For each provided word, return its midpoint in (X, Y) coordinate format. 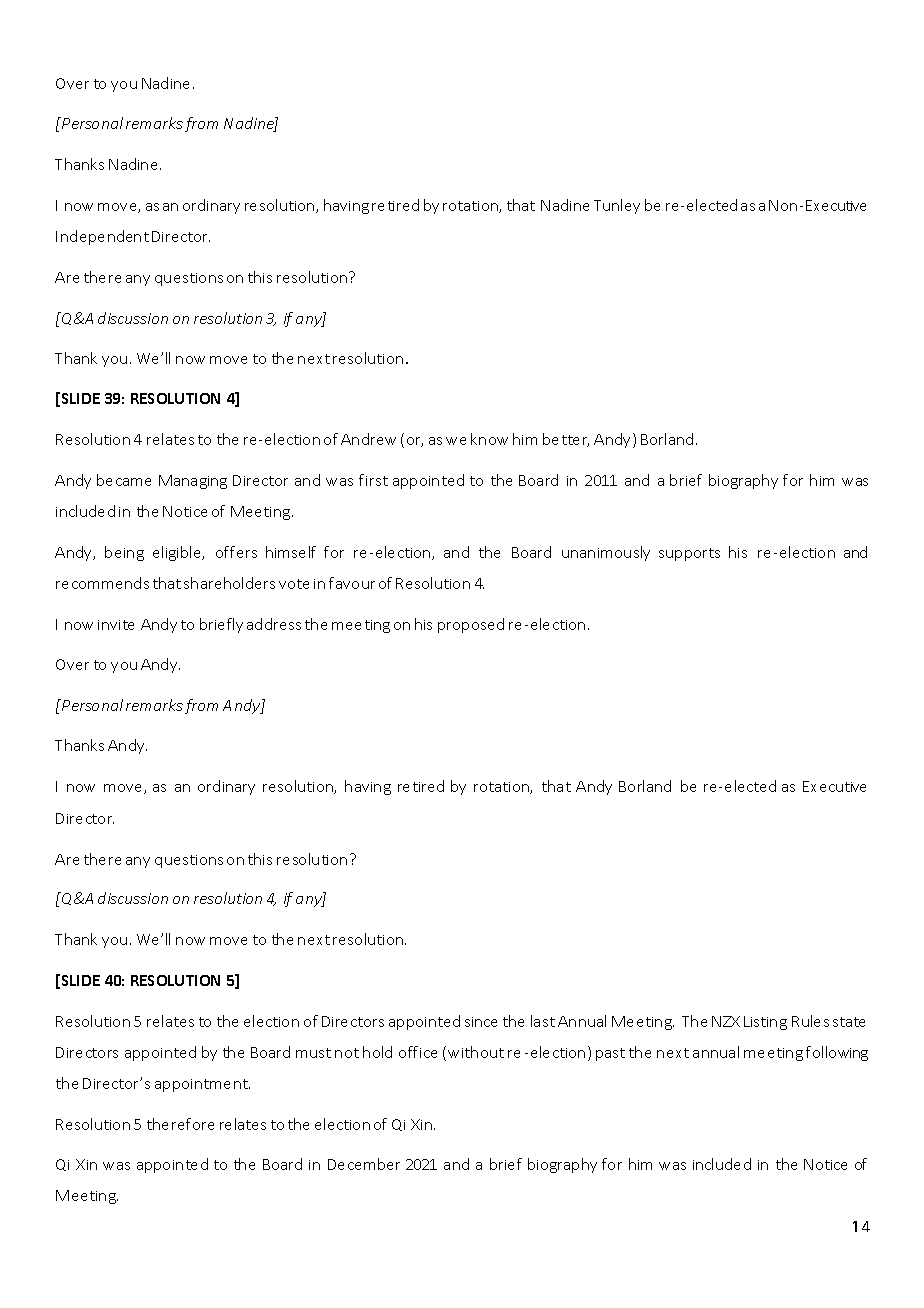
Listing (765, 1023)
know (489, 439)
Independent (102, 237)
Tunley (617, 206)
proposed (471, 625)
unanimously (606, 553)
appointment (202, 1085)
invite (116, 625)
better (566, 440)
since (481, 1022)
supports (689, 554)
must (313, 1053)
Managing (193, 482)
